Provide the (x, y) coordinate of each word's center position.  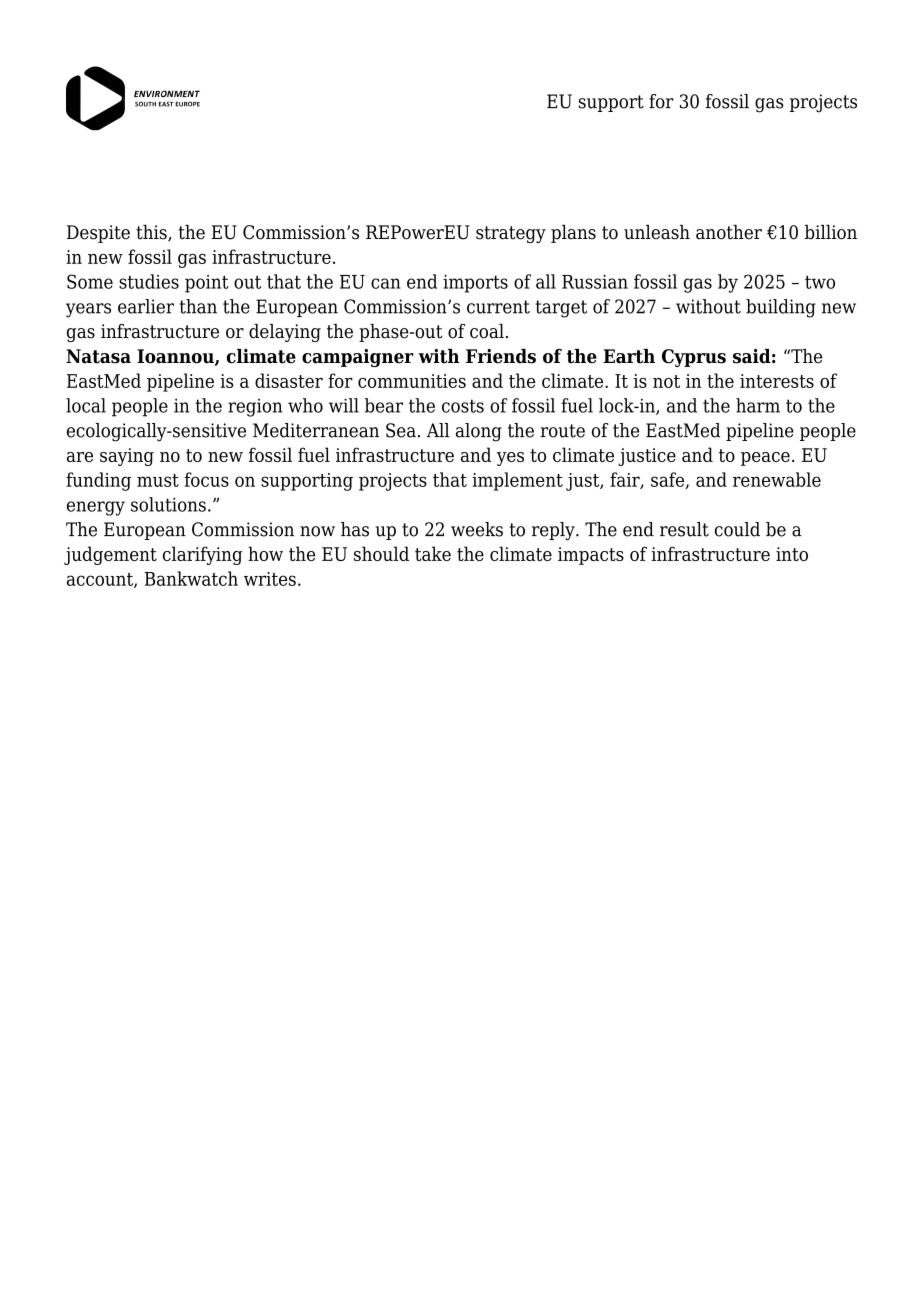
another (729, 232)
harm (758, 405)
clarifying (203, 555)
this (152, 233)
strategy (511, 234)
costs (463, 406)
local (86, 405)
